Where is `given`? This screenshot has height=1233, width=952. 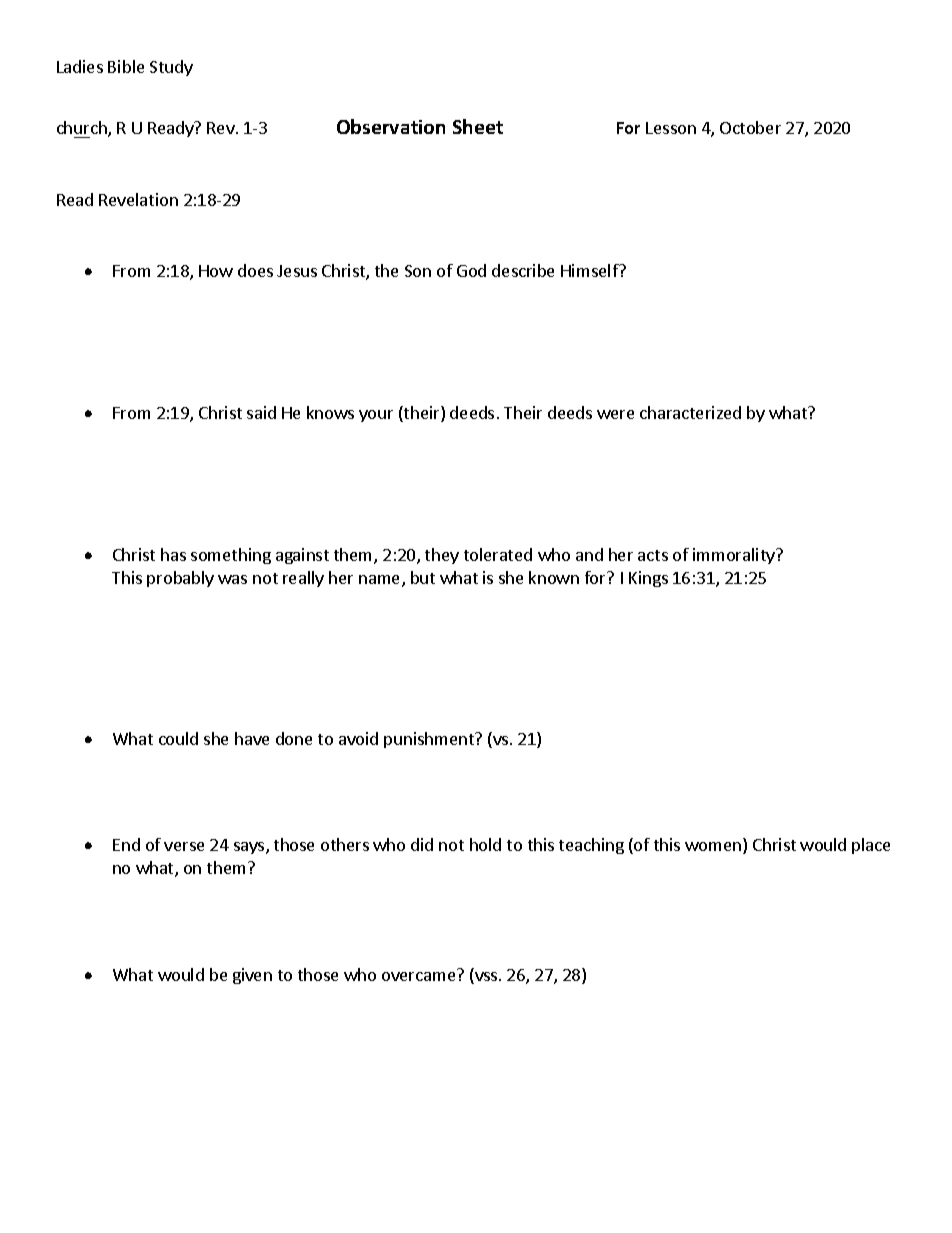
given is located at coordinates (252, 976).
